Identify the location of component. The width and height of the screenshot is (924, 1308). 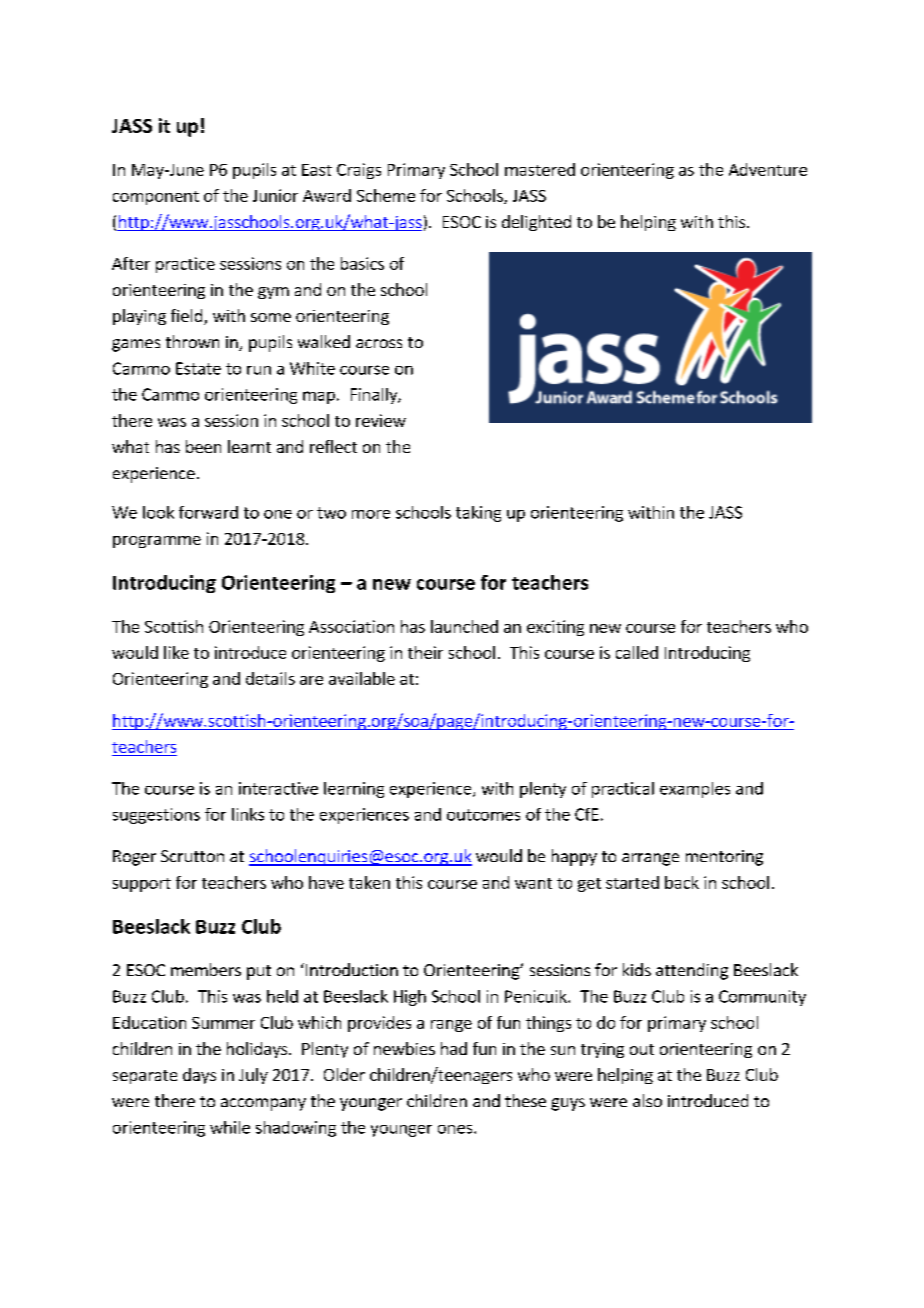
(156, 198).
